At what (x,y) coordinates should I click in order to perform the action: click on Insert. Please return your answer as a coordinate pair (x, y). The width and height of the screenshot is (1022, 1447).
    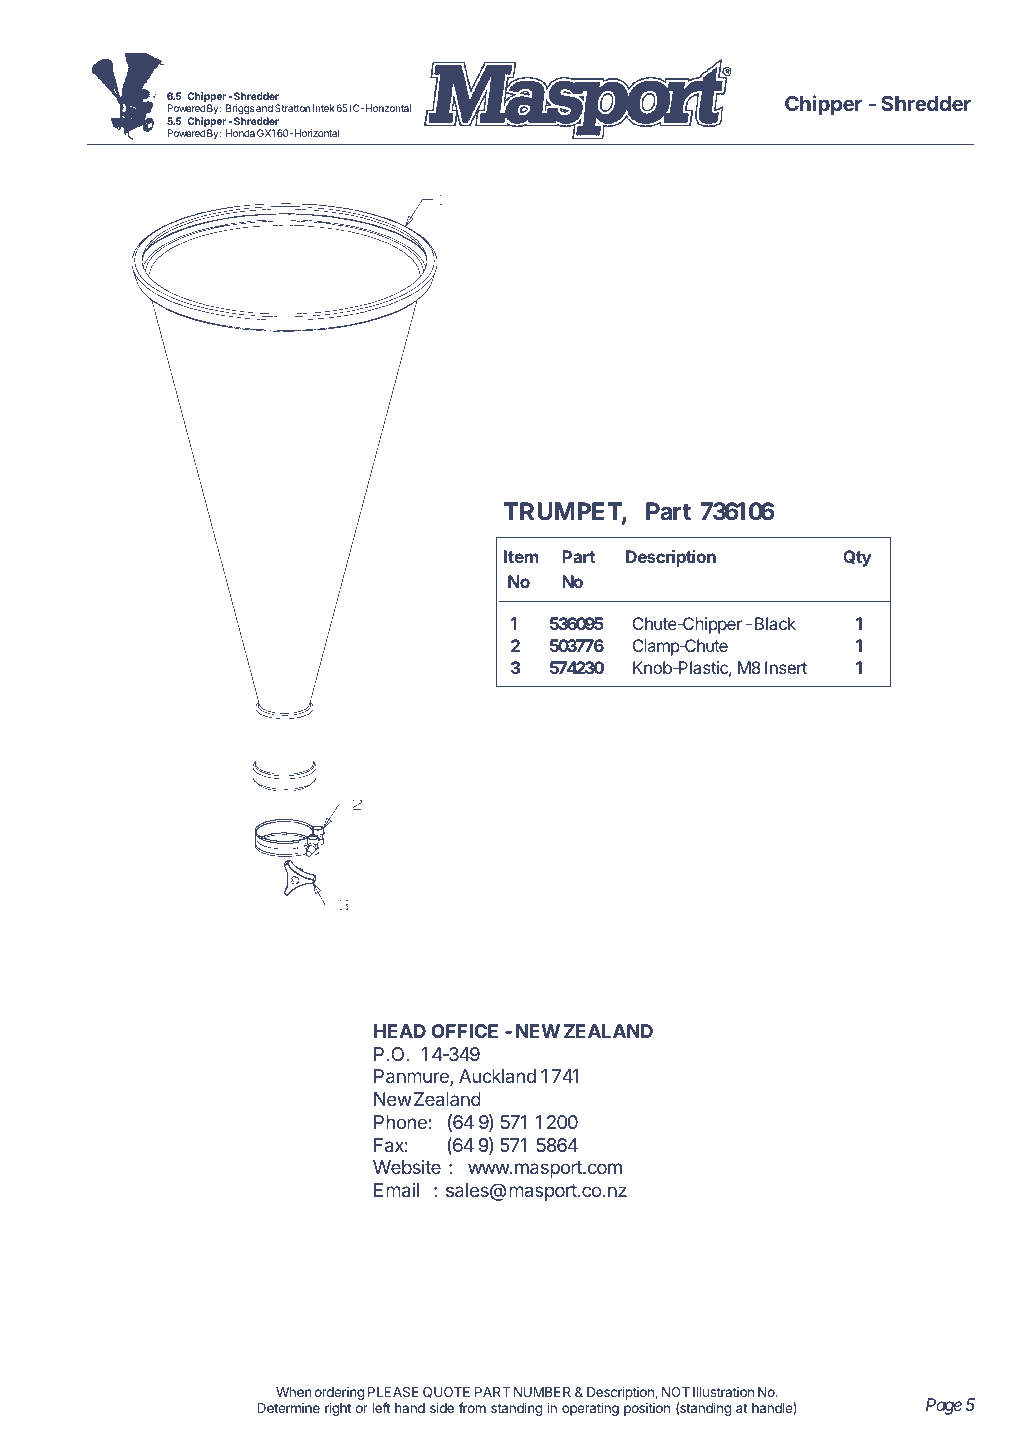
    Looking at the image, I should click on (786, 667).
